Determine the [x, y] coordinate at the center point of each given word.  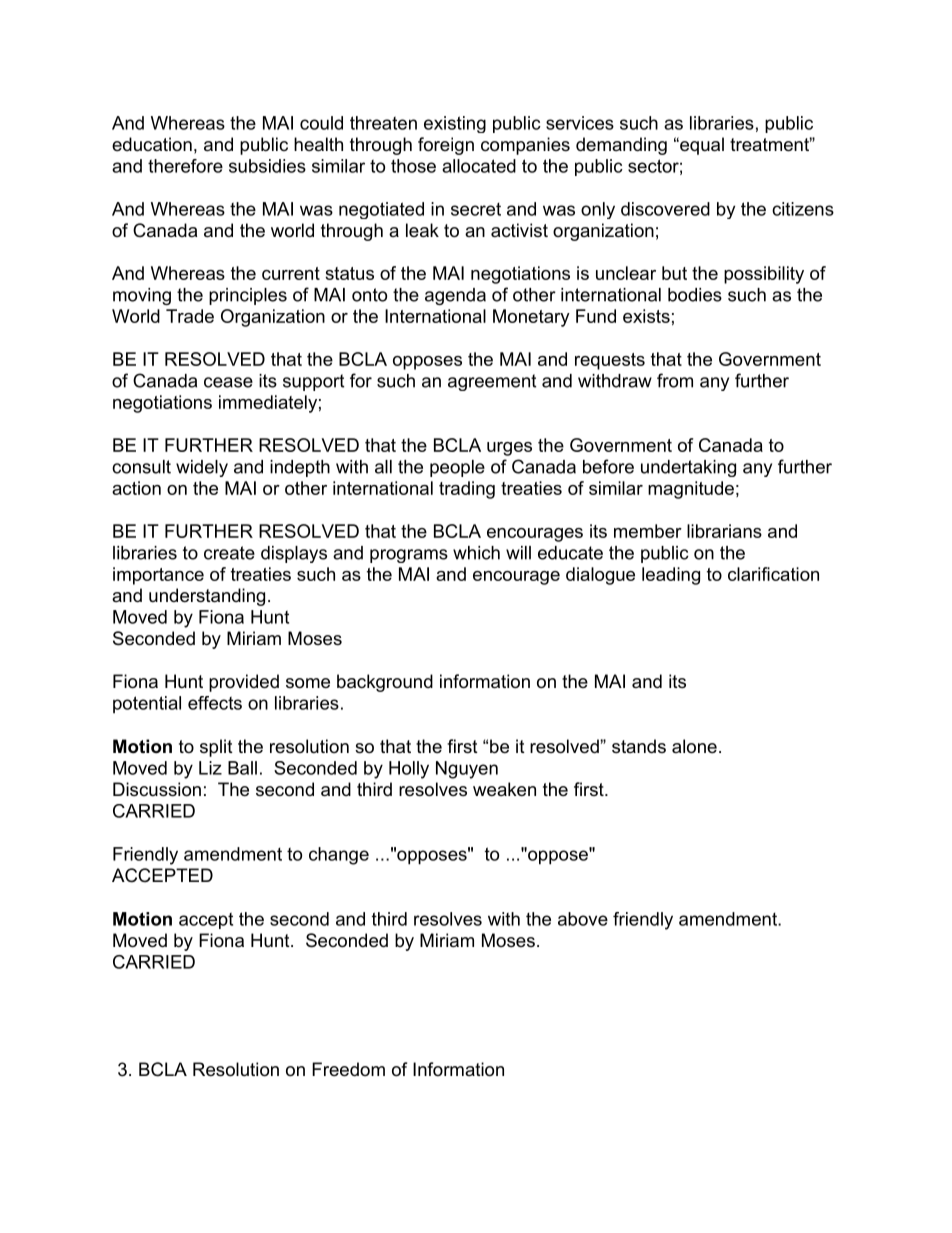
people [457, 468]
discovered [665, 209]
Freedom [348, 1069]
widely [202, 468]
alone [694, 746]
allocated [479, 166]
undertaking [688, 468]
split [216, 748]
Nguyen [467, 770]
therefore [185, 166]
